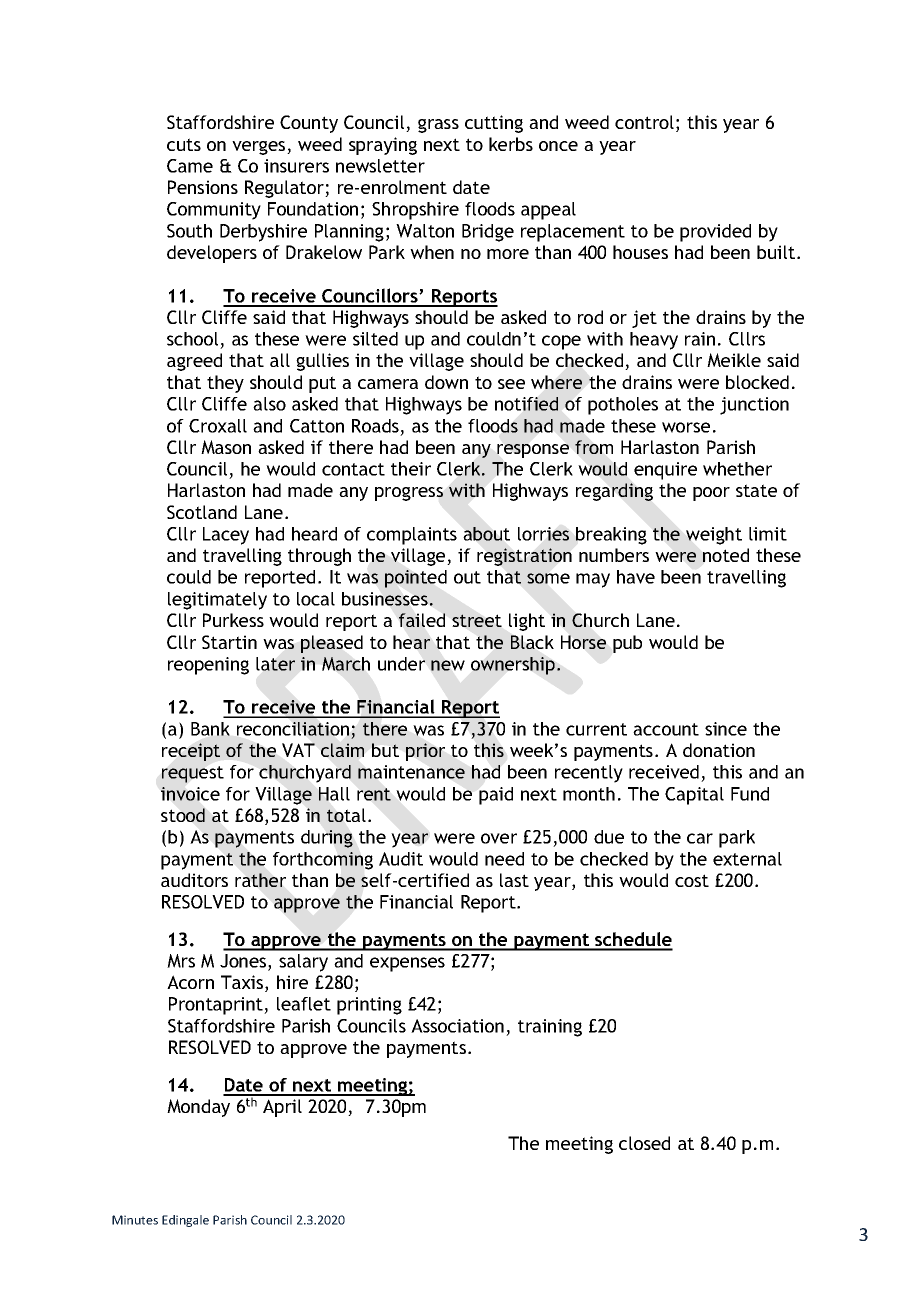 The width and height of the screenshot is (924, 1308). I want to click on poor, so click(711, 494).
